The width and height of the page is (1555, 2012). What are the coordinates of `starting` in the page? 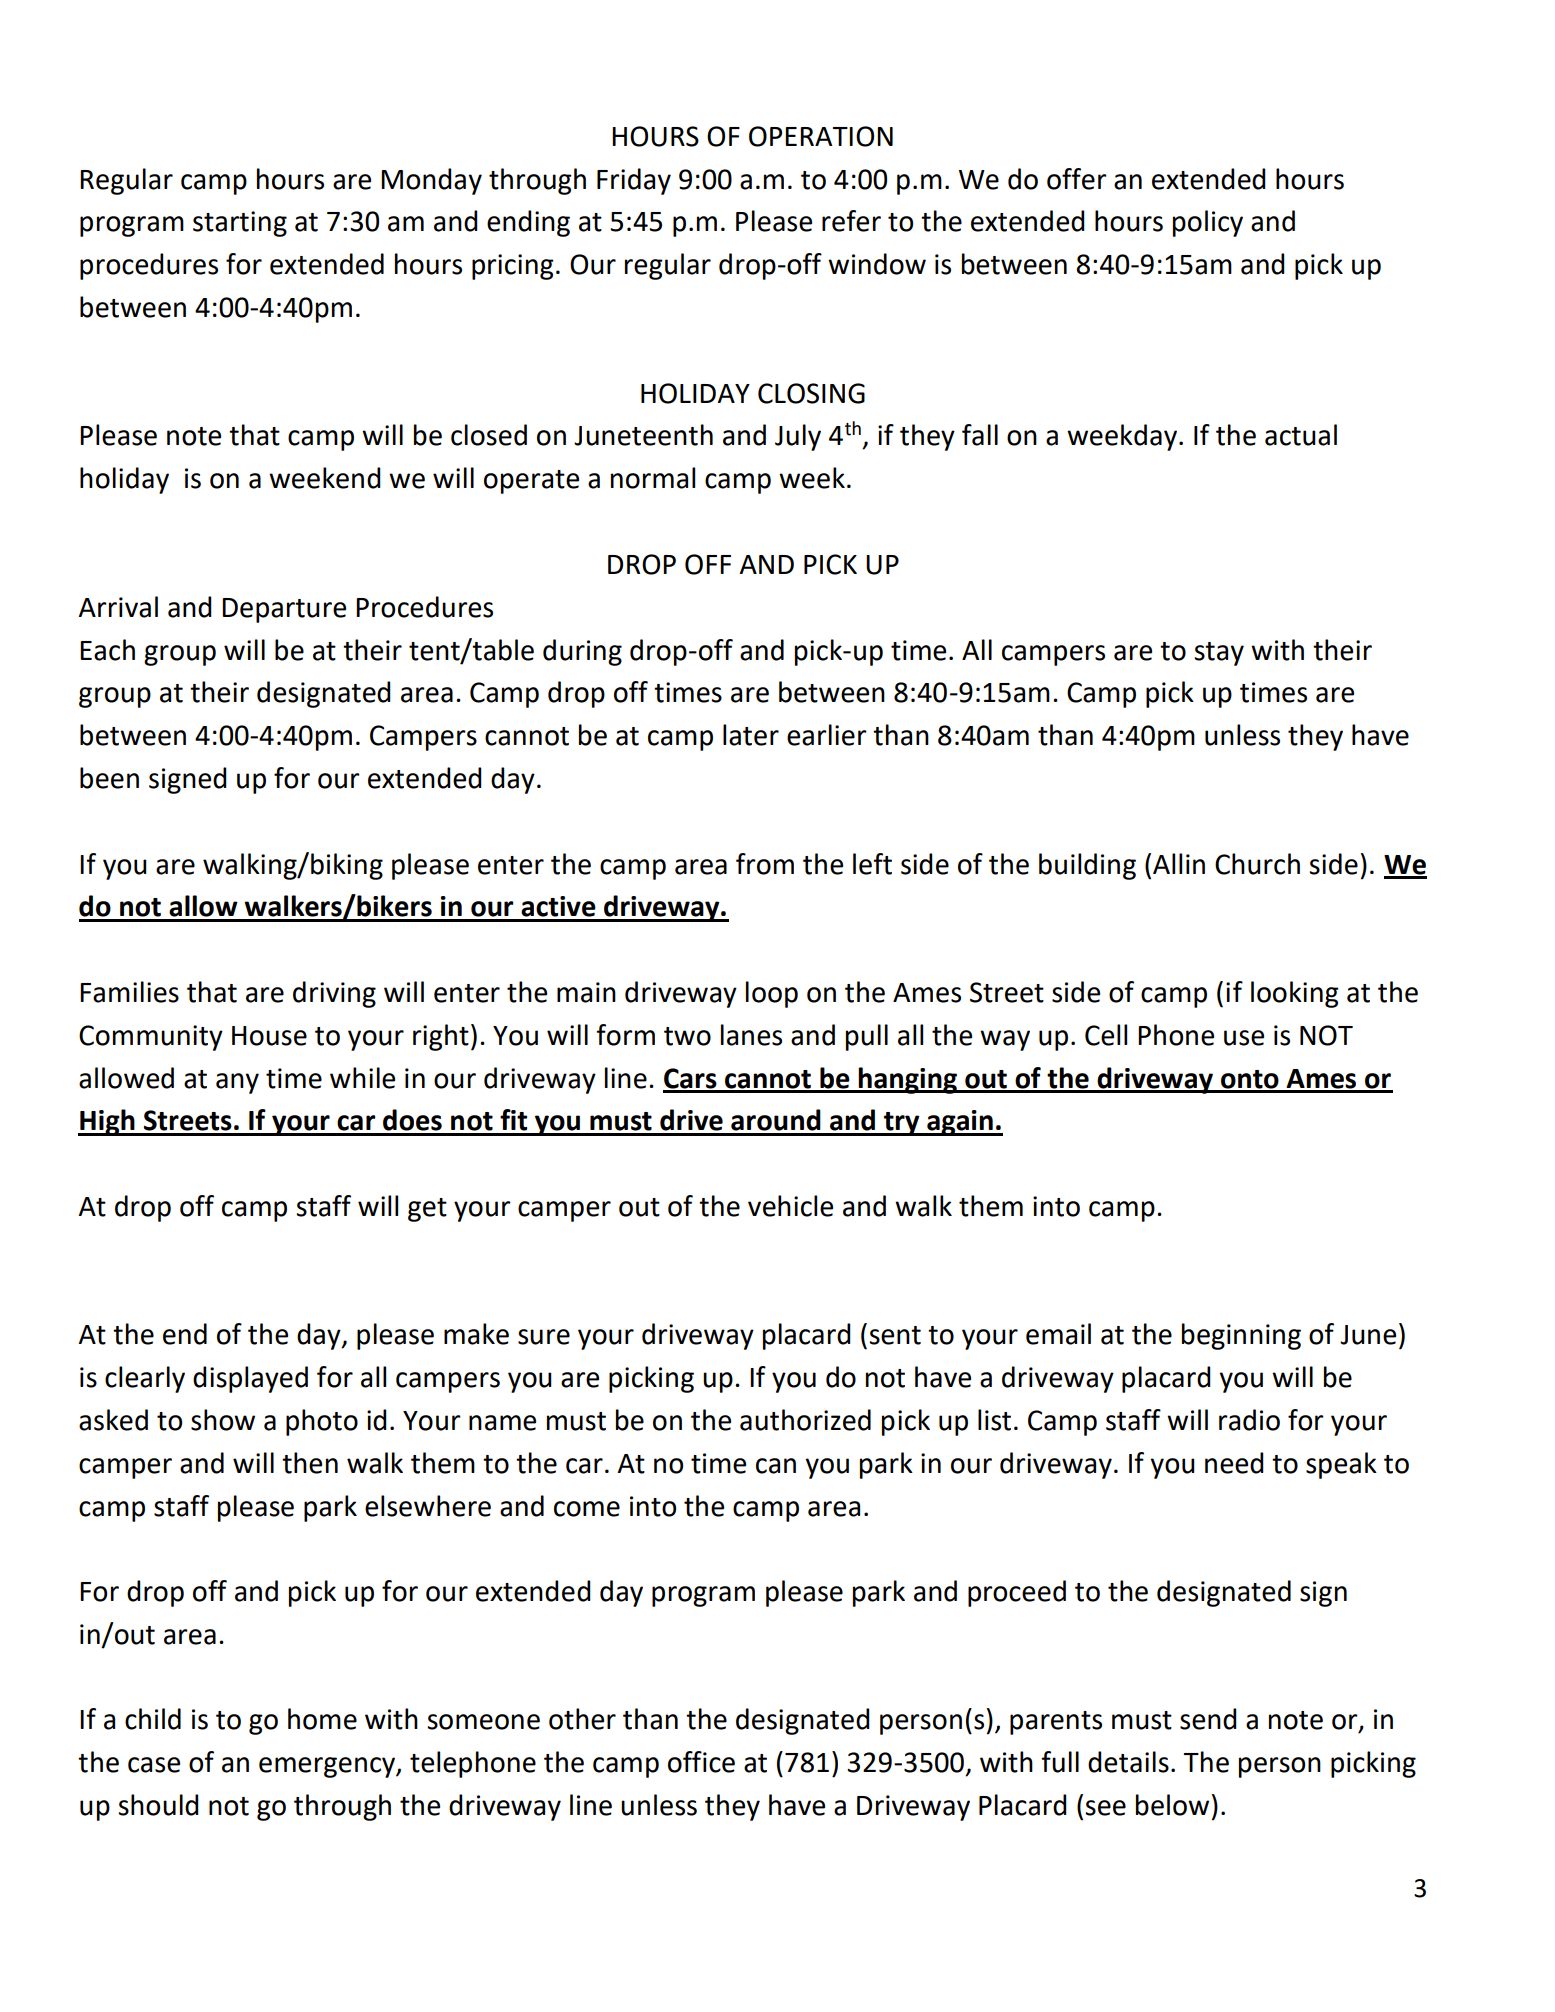 It's located at (240, 224).
